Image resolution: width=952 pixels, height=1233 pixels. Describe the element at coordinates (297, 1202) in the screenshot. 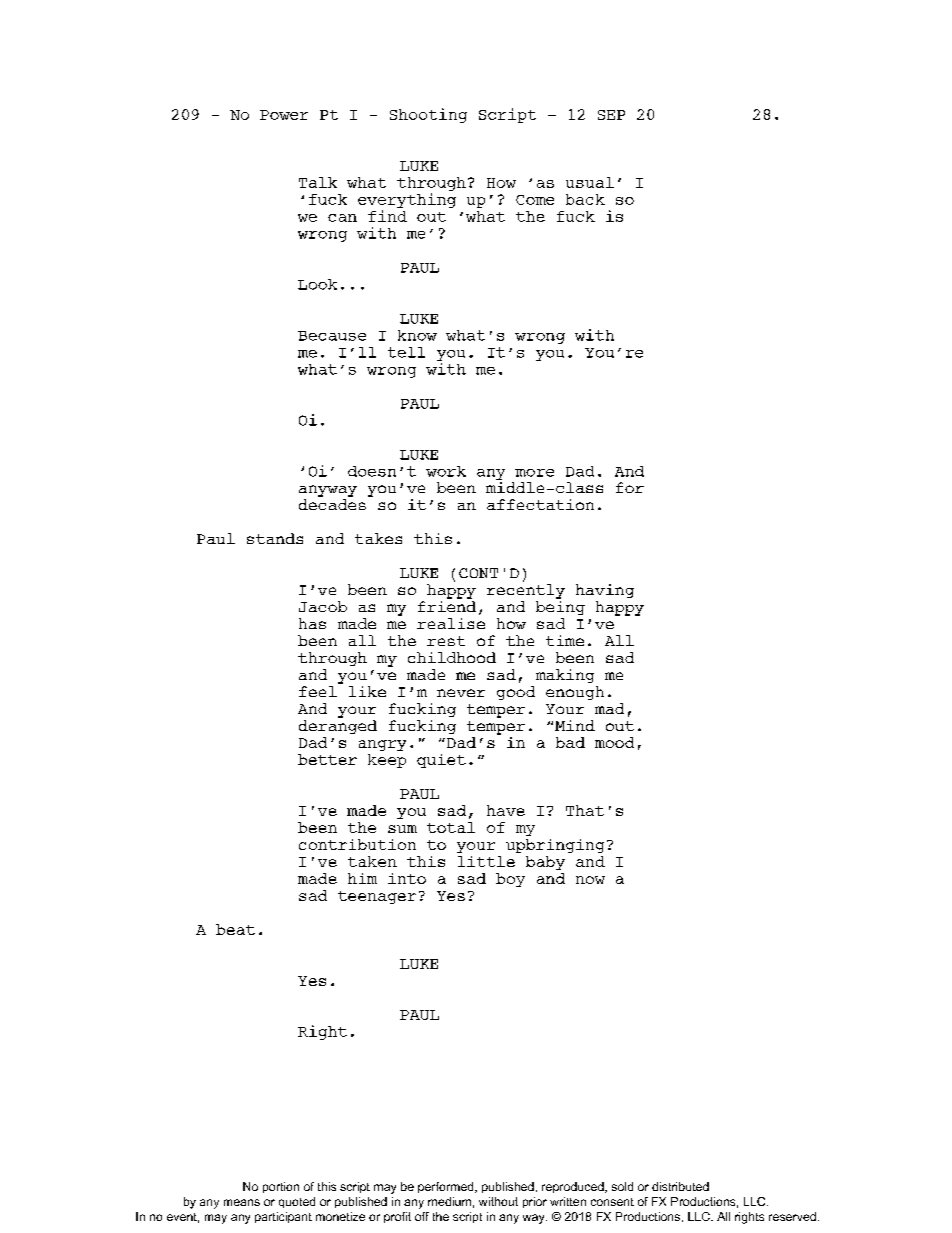

I see `quoted` at that location.
